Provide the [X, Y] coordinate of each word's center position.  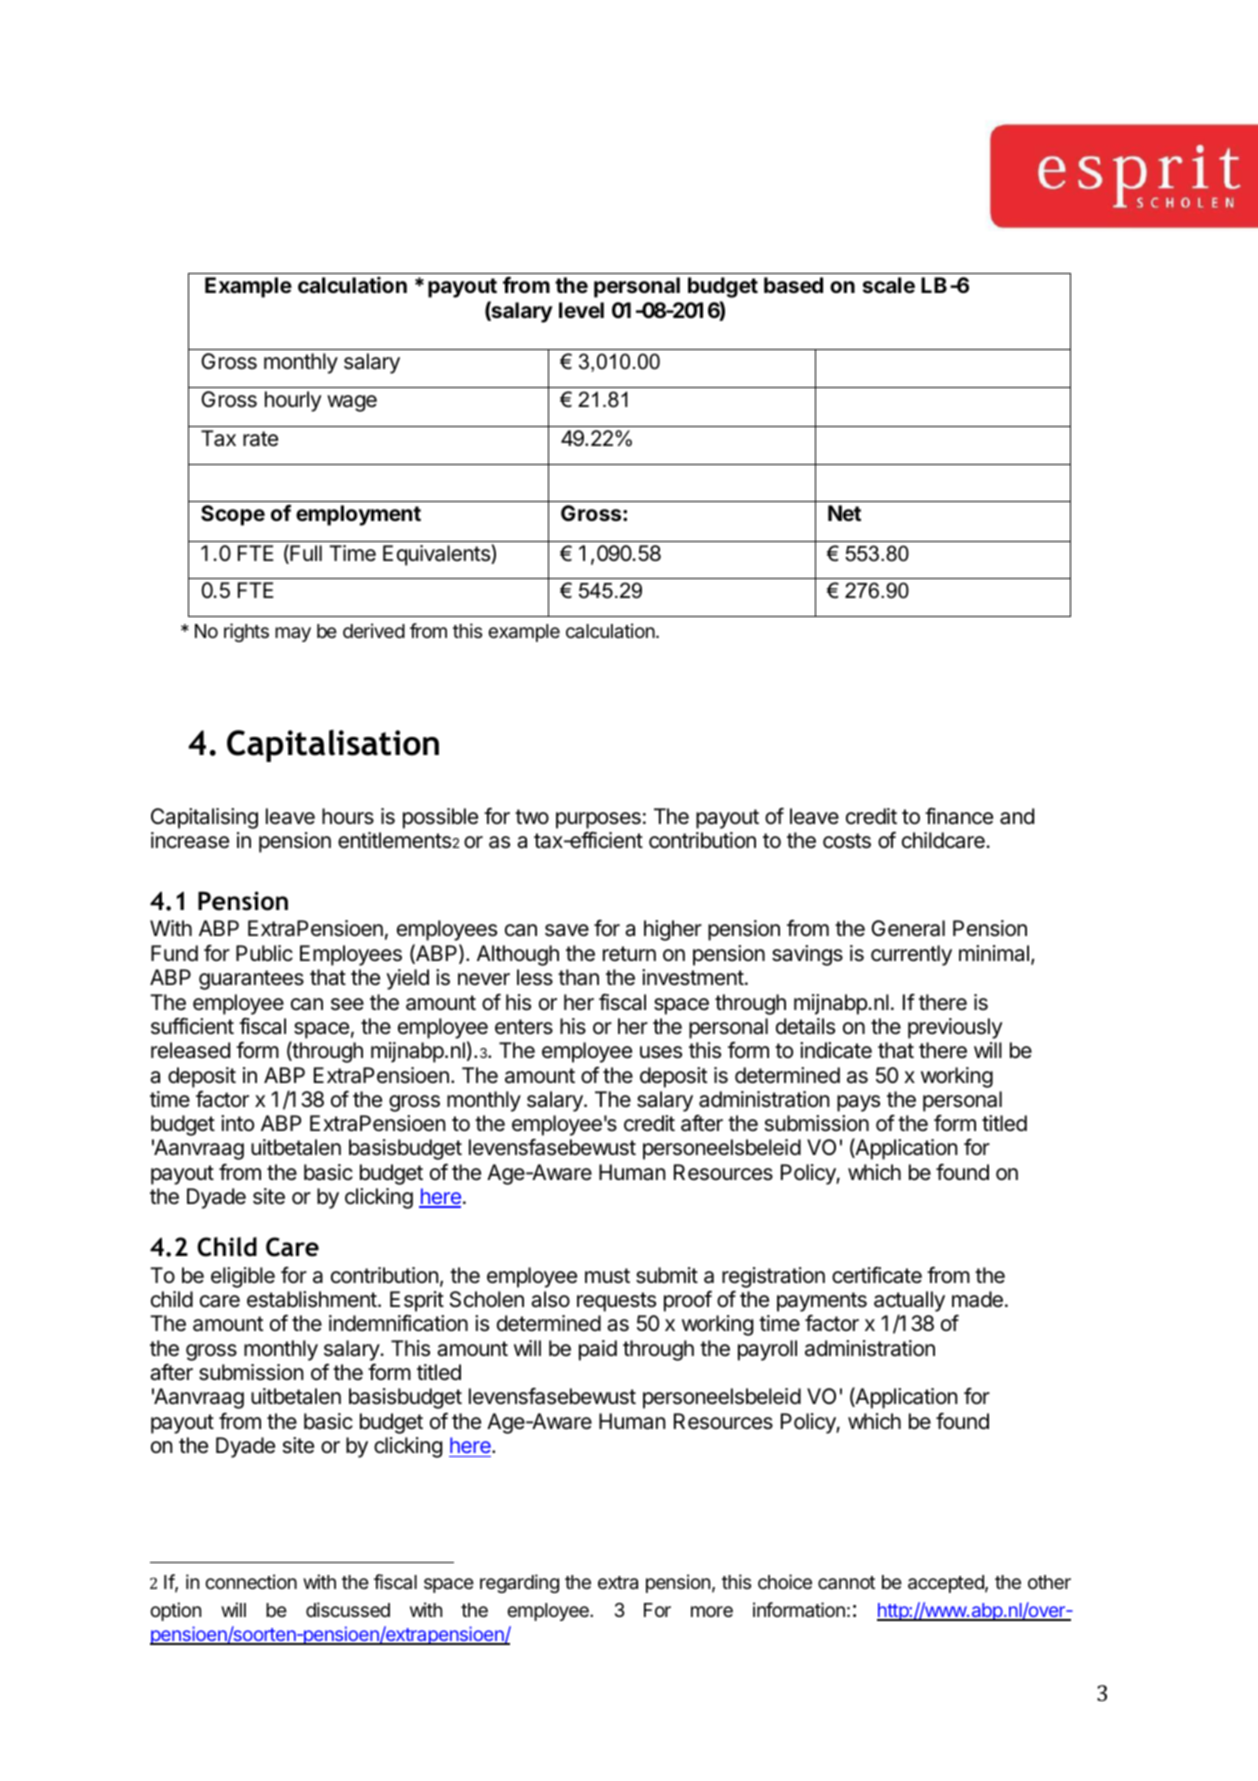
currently [911, 955]
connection [251, 1581]
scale [889, 285]
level [581, 310]
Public [264, 953]
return [629, 953]
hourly [293, 401]
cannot [846, 1583]
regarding [519, 1583]
